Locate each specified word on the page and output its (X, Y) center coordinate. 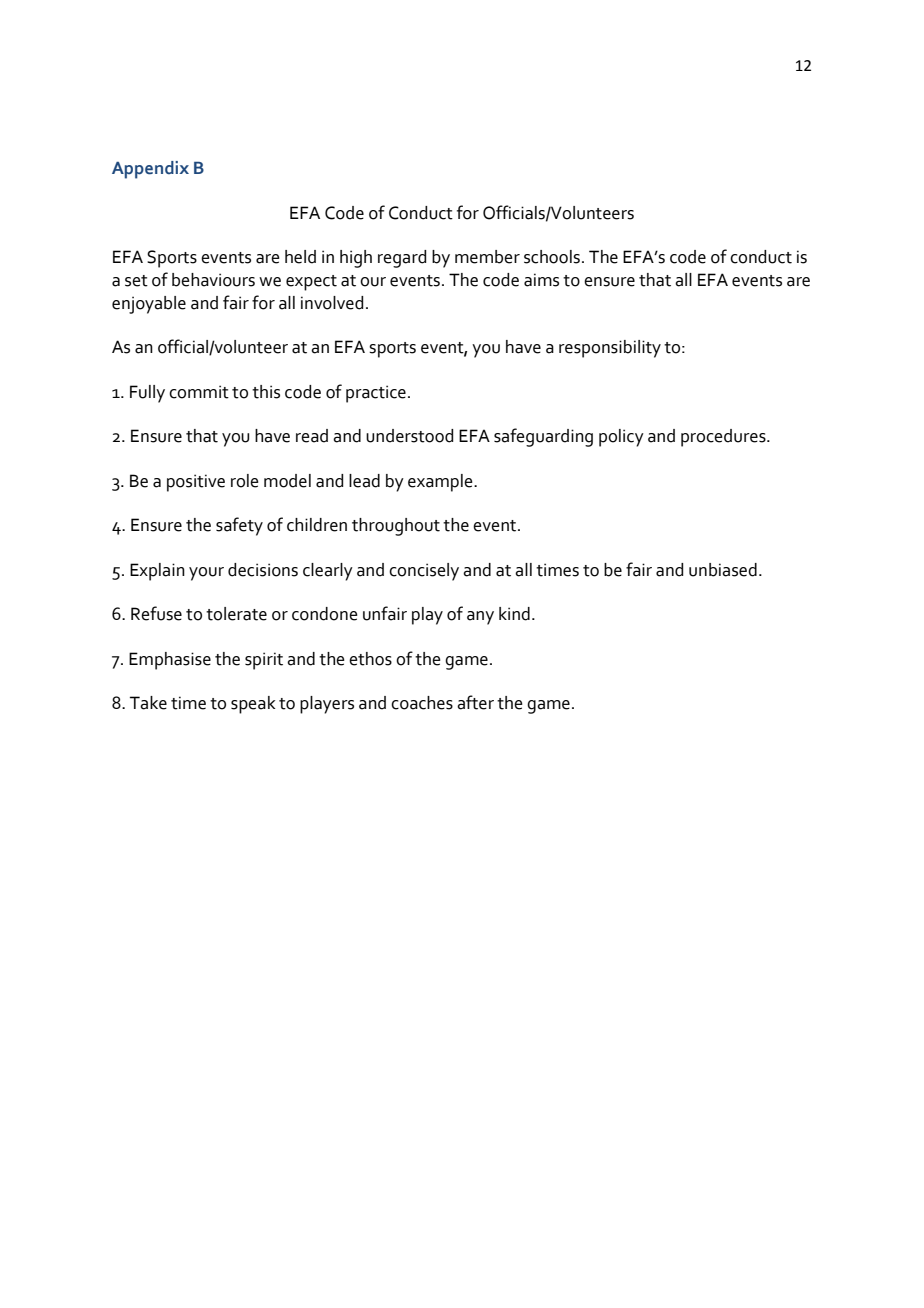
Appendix (150, 170)
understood (409, 436)
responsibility (610, 349)
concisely (424, 572)
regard (402, 259)
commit (199, 392)
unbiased (723, 570)
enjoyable (149, 305)
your (206, 574)
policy (621, 438)
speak (253, 705)
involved (332, 303)
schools (552, 257)
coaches (422, 703)
